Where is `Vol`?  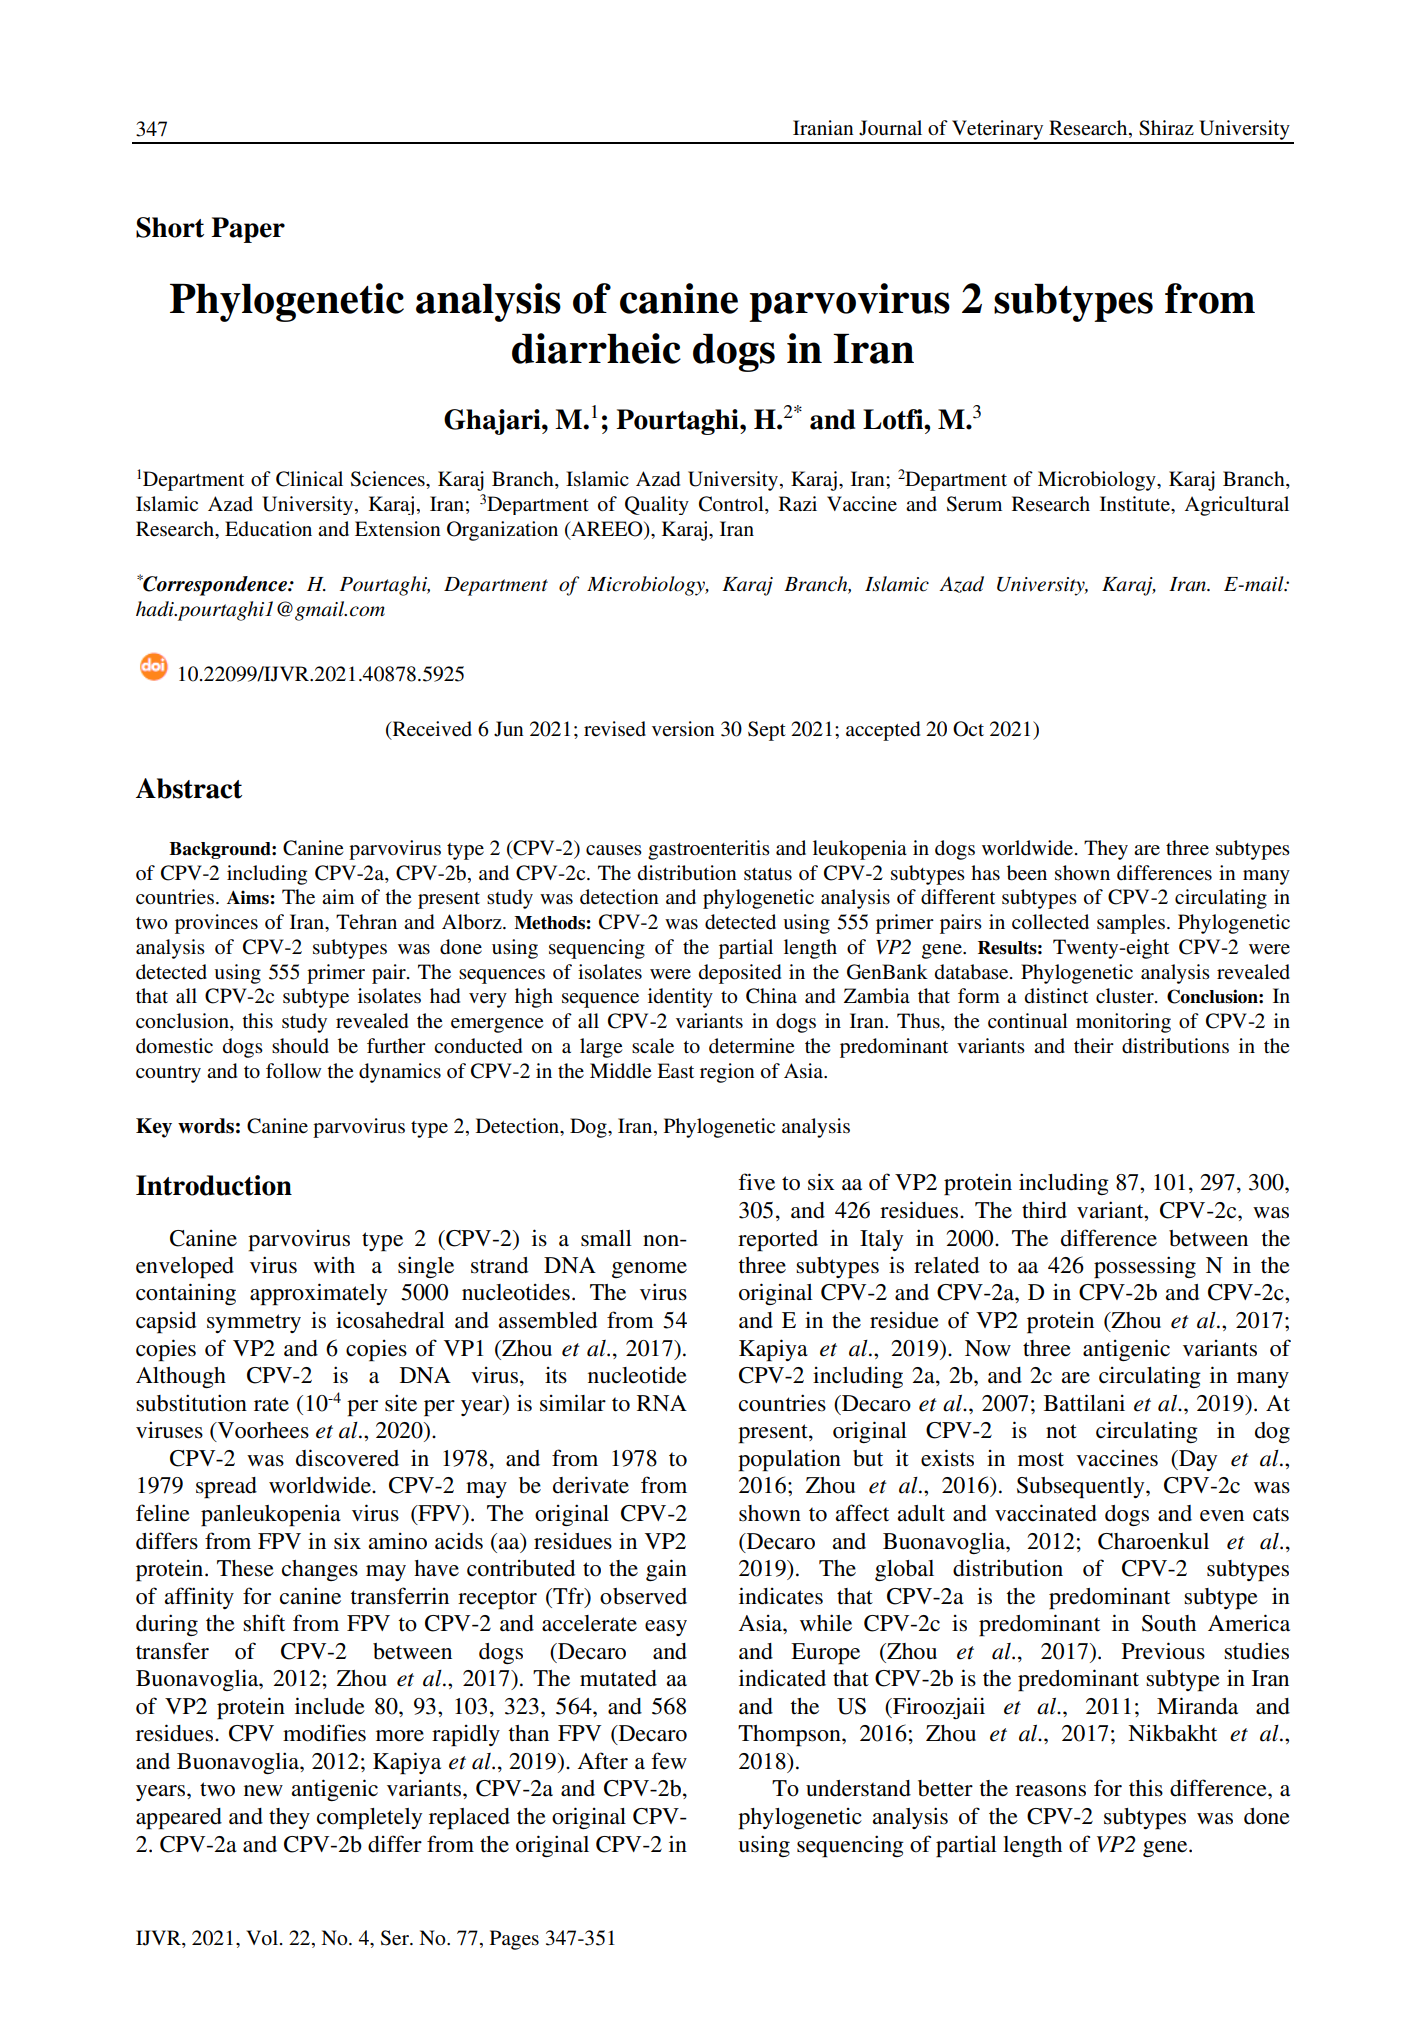
Vol is located at coordinates (263, 1938).
